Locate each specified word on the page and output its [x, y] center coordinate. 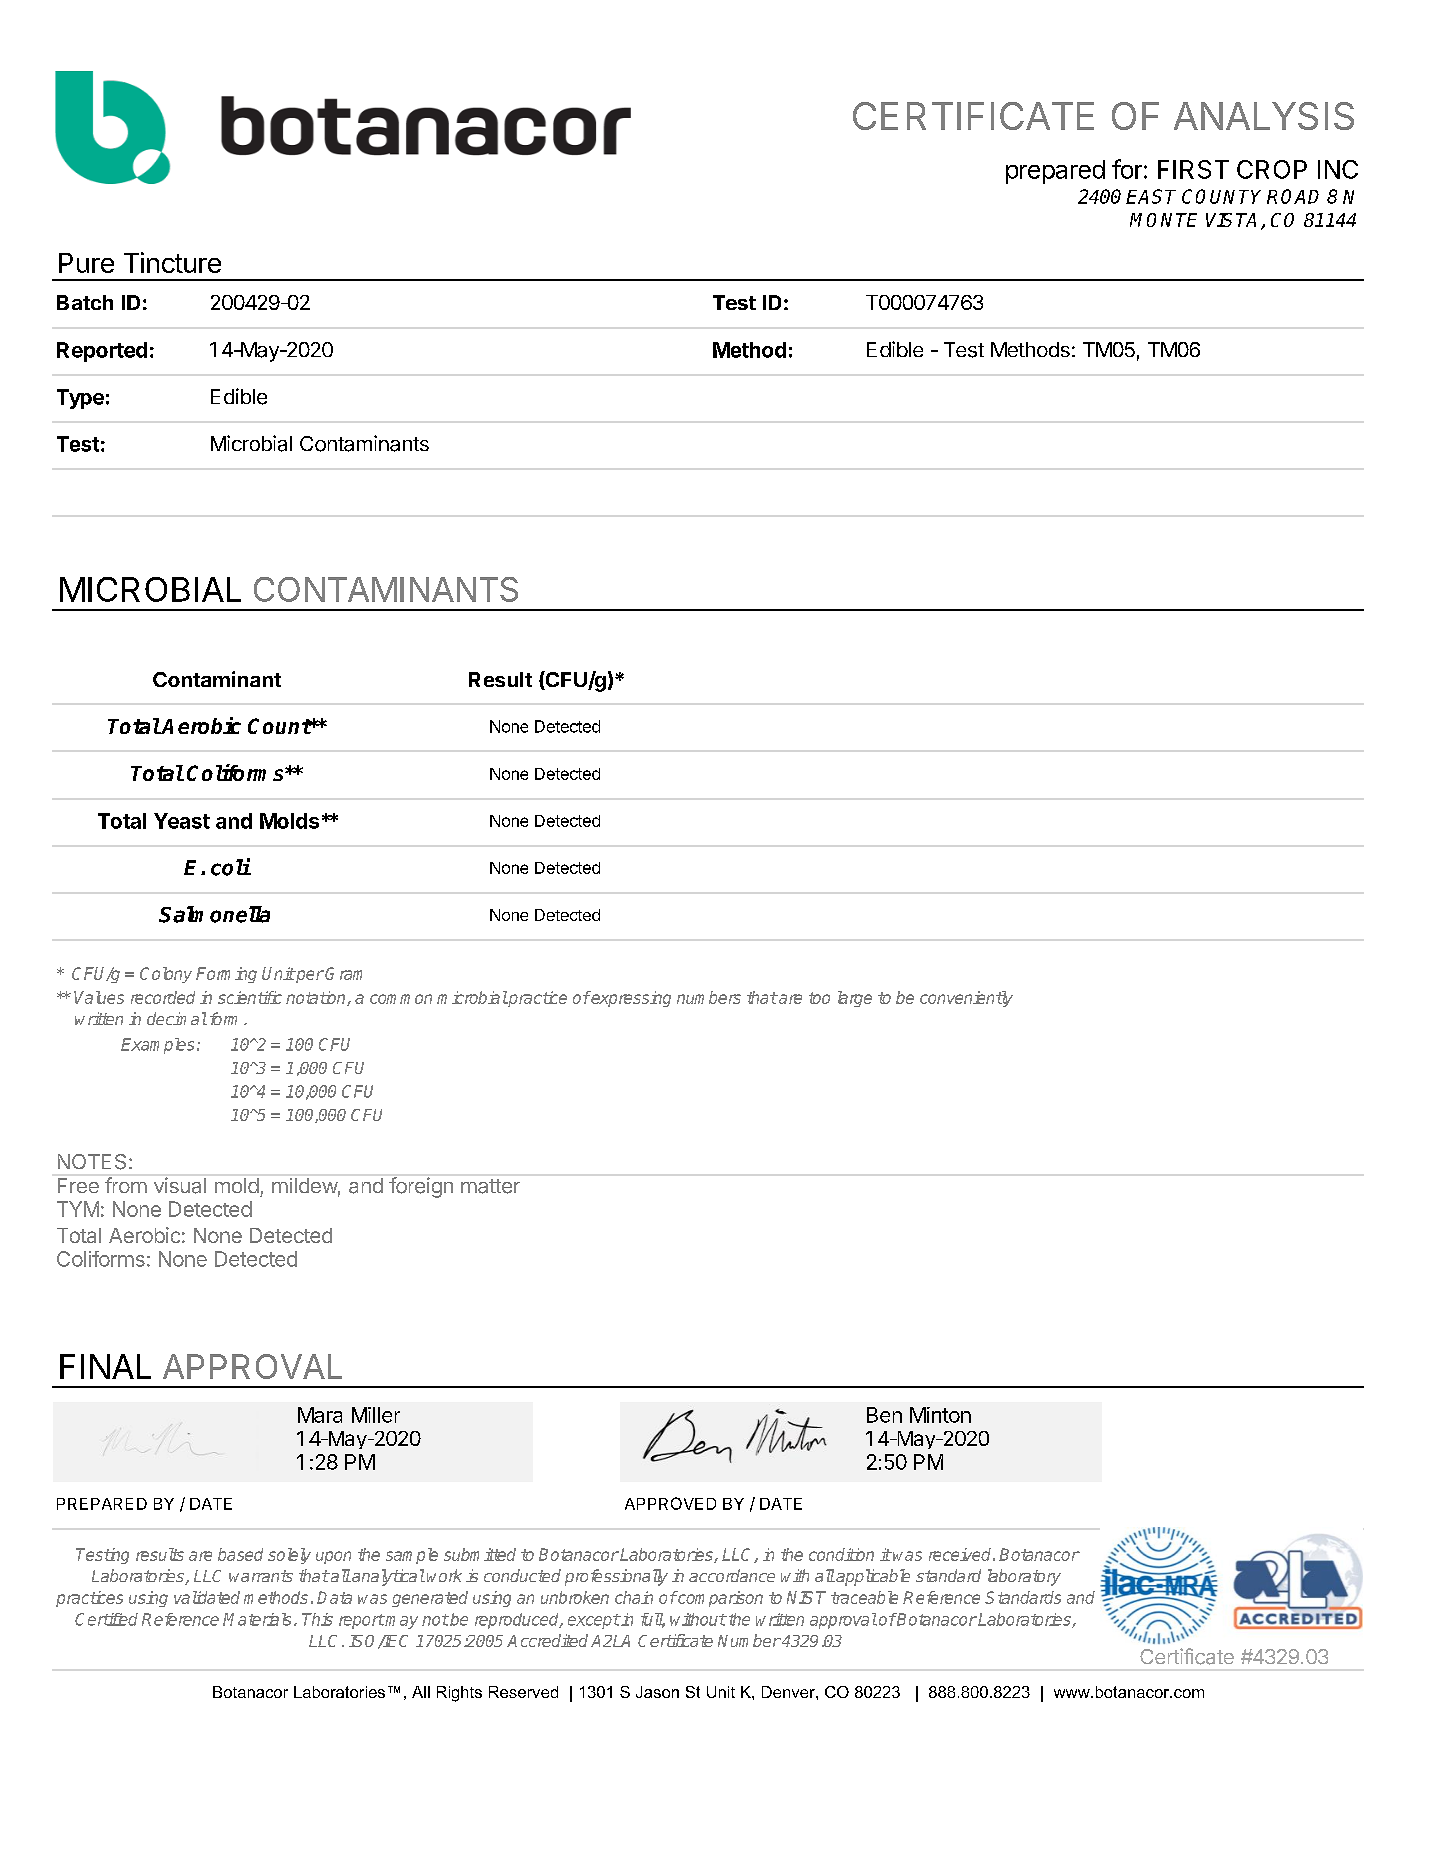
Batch [85, 302]
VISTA [1231, 220]
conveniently [966, 999]
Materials [257, 1619]
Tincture [172, 262]
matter [490, 1186]
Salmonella [214, 914]
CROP [1272, 169]
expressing [630, 999]
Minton [940, 1415]
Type [80, 399]
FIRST [1193, 169]
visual [180, 1185]
